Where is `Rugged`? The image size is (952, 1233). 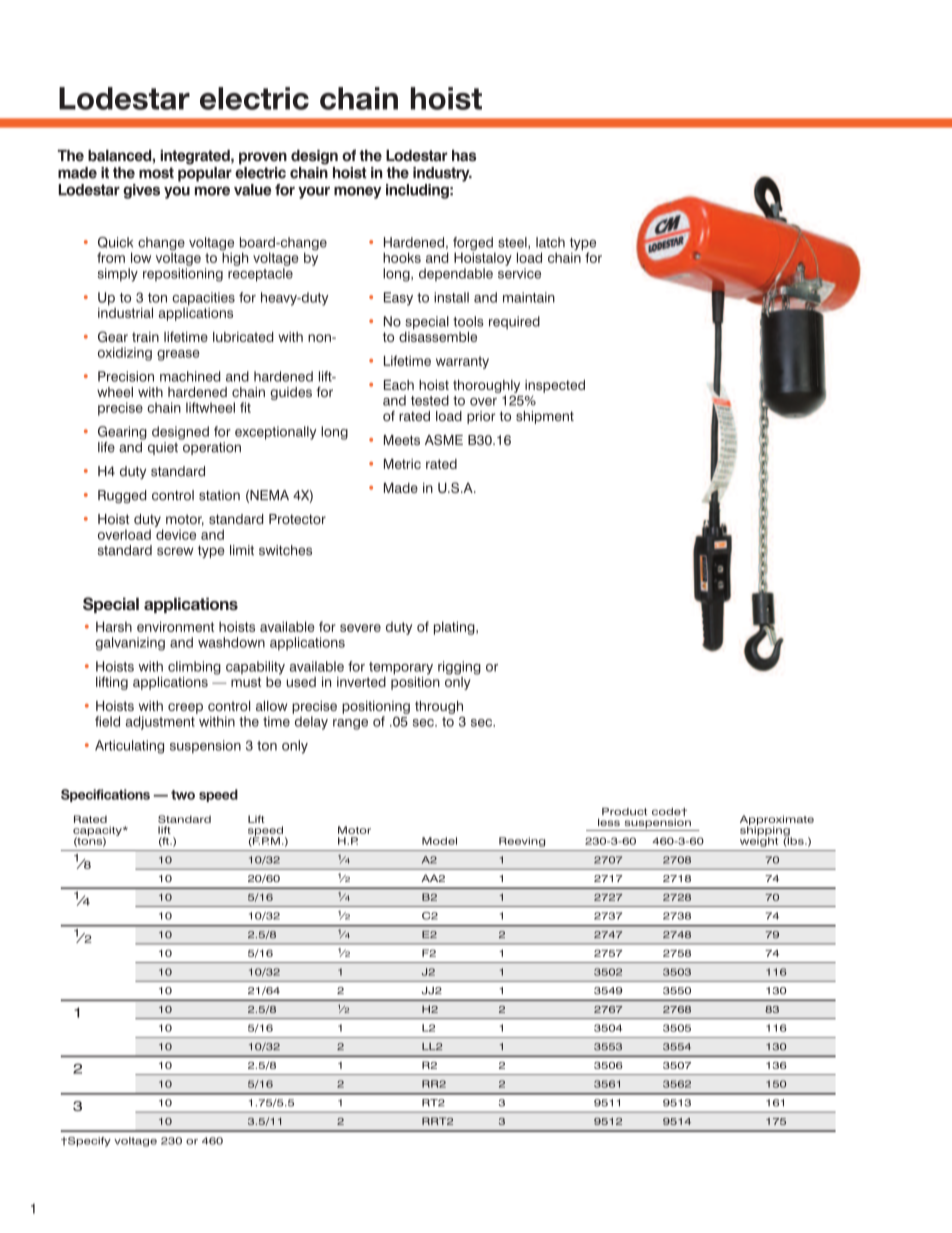 Rugged is located at coordinates (122, 496).
